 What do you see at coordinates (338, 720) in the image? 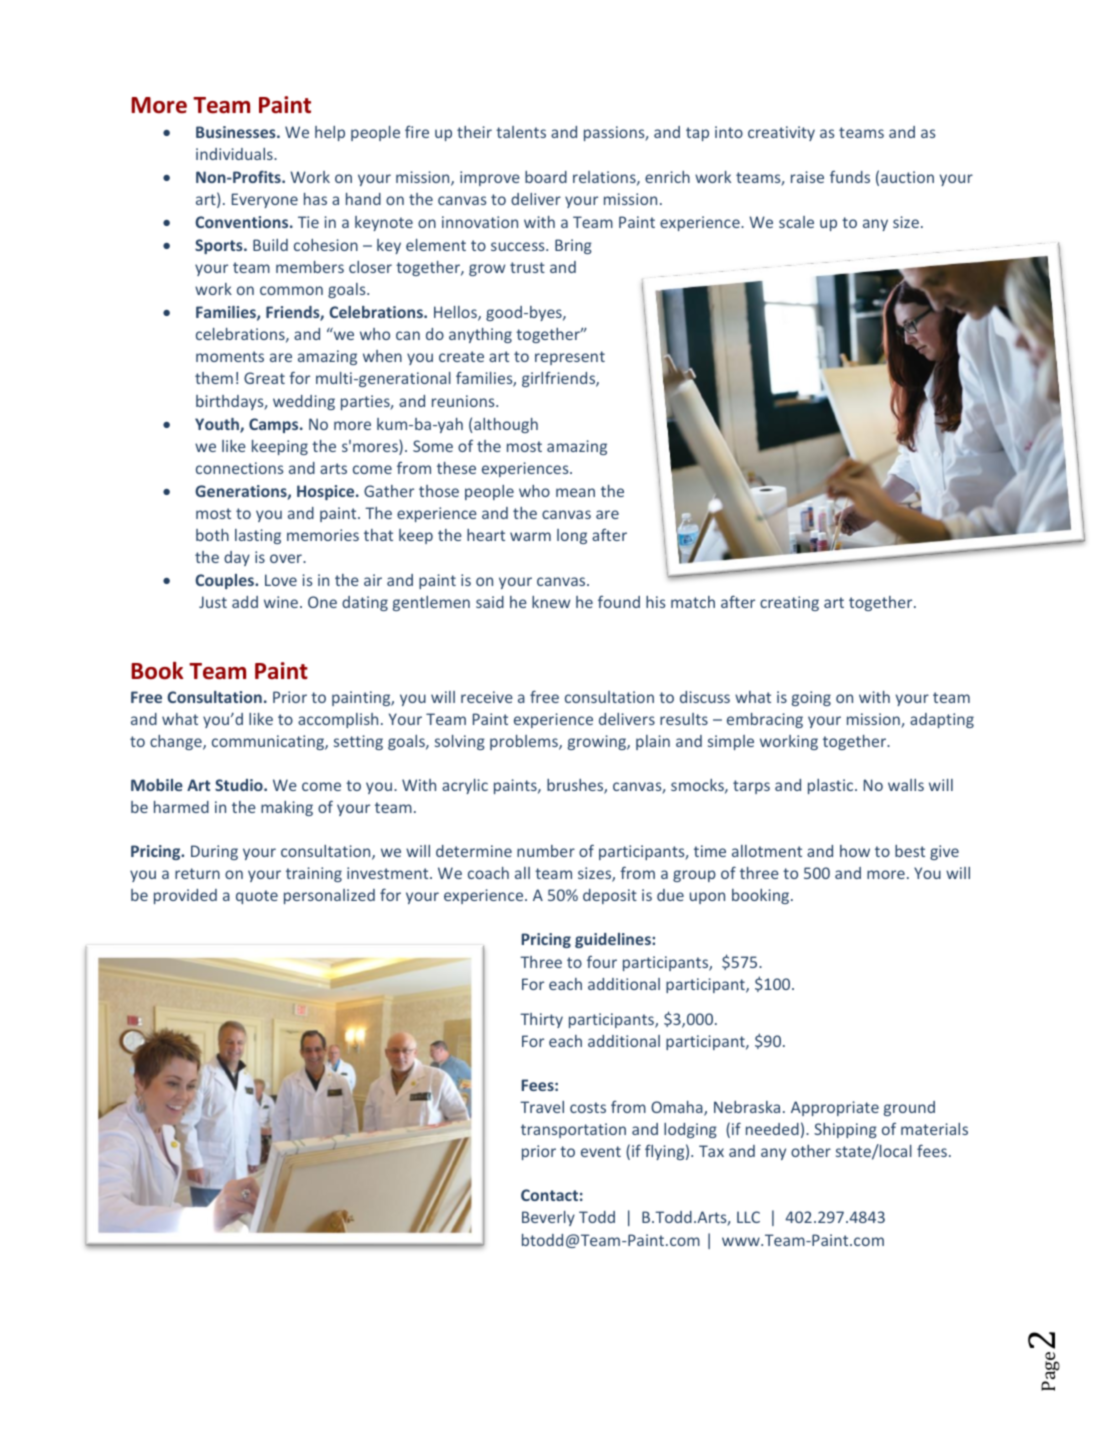
I see `accomplish` at bounding box center [338, 720].
